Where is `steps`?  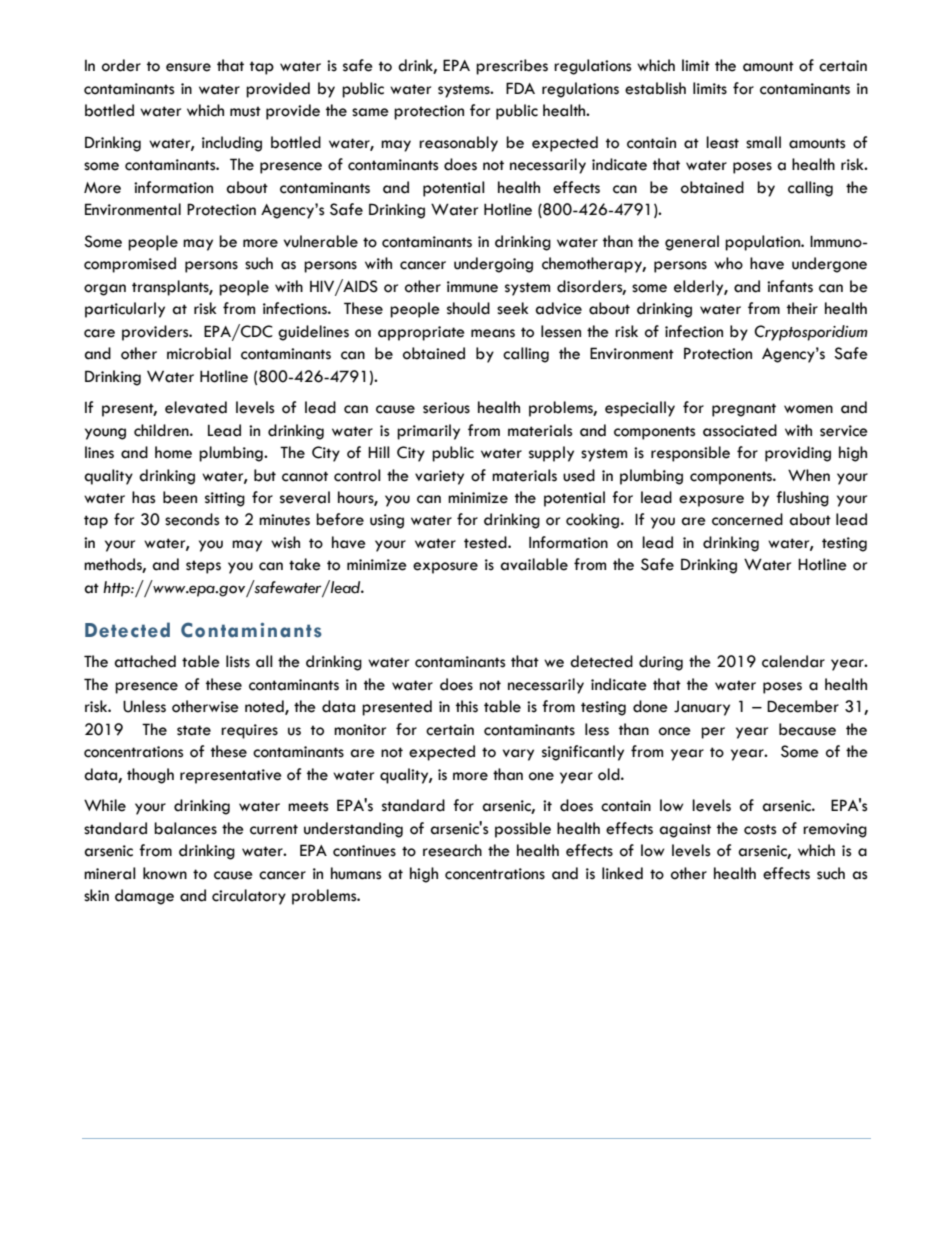
steps is located at coordinates (203, 567).
